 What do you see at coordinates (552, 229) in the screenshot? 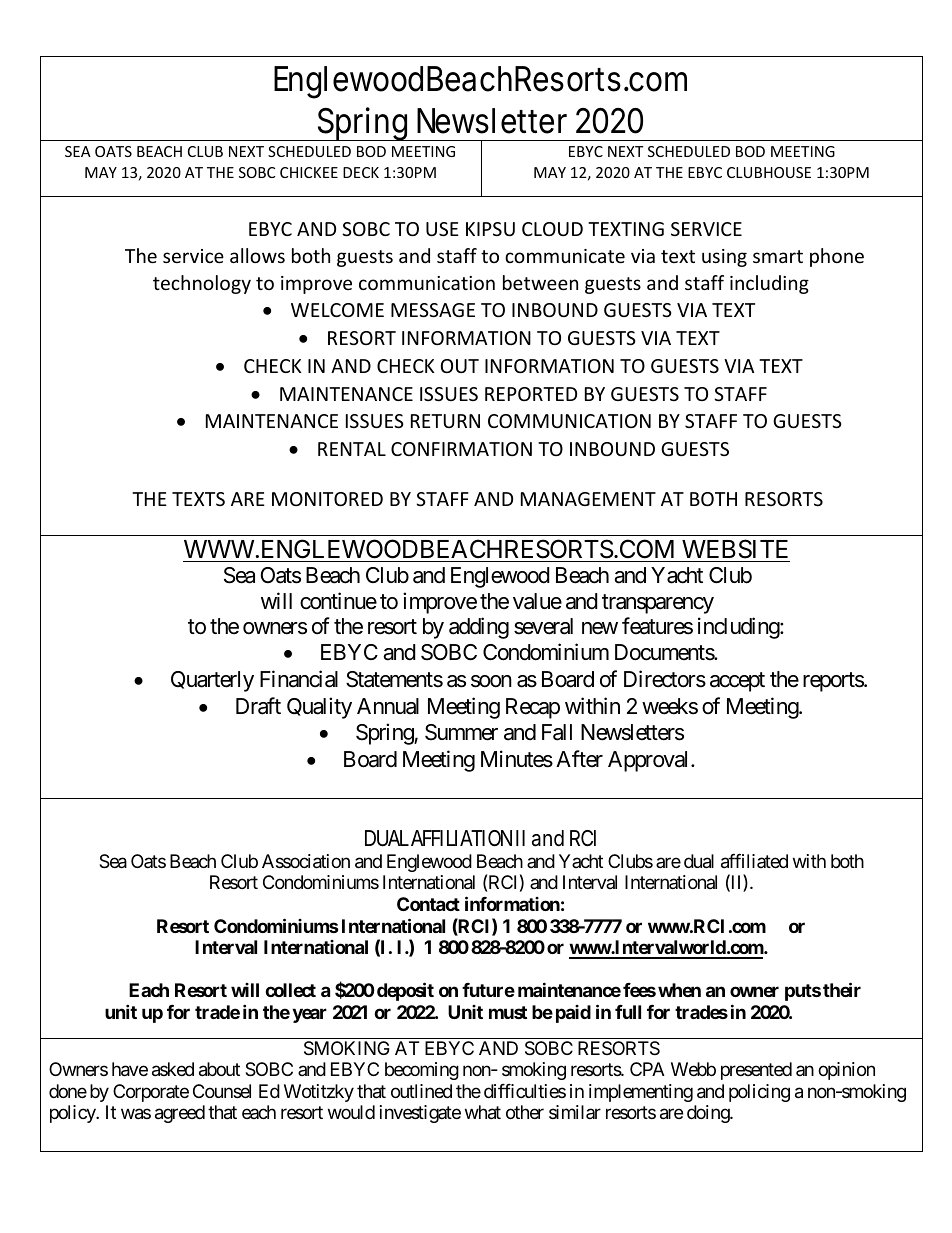
I see `CLOUD` at bounding box center [552, 229].
